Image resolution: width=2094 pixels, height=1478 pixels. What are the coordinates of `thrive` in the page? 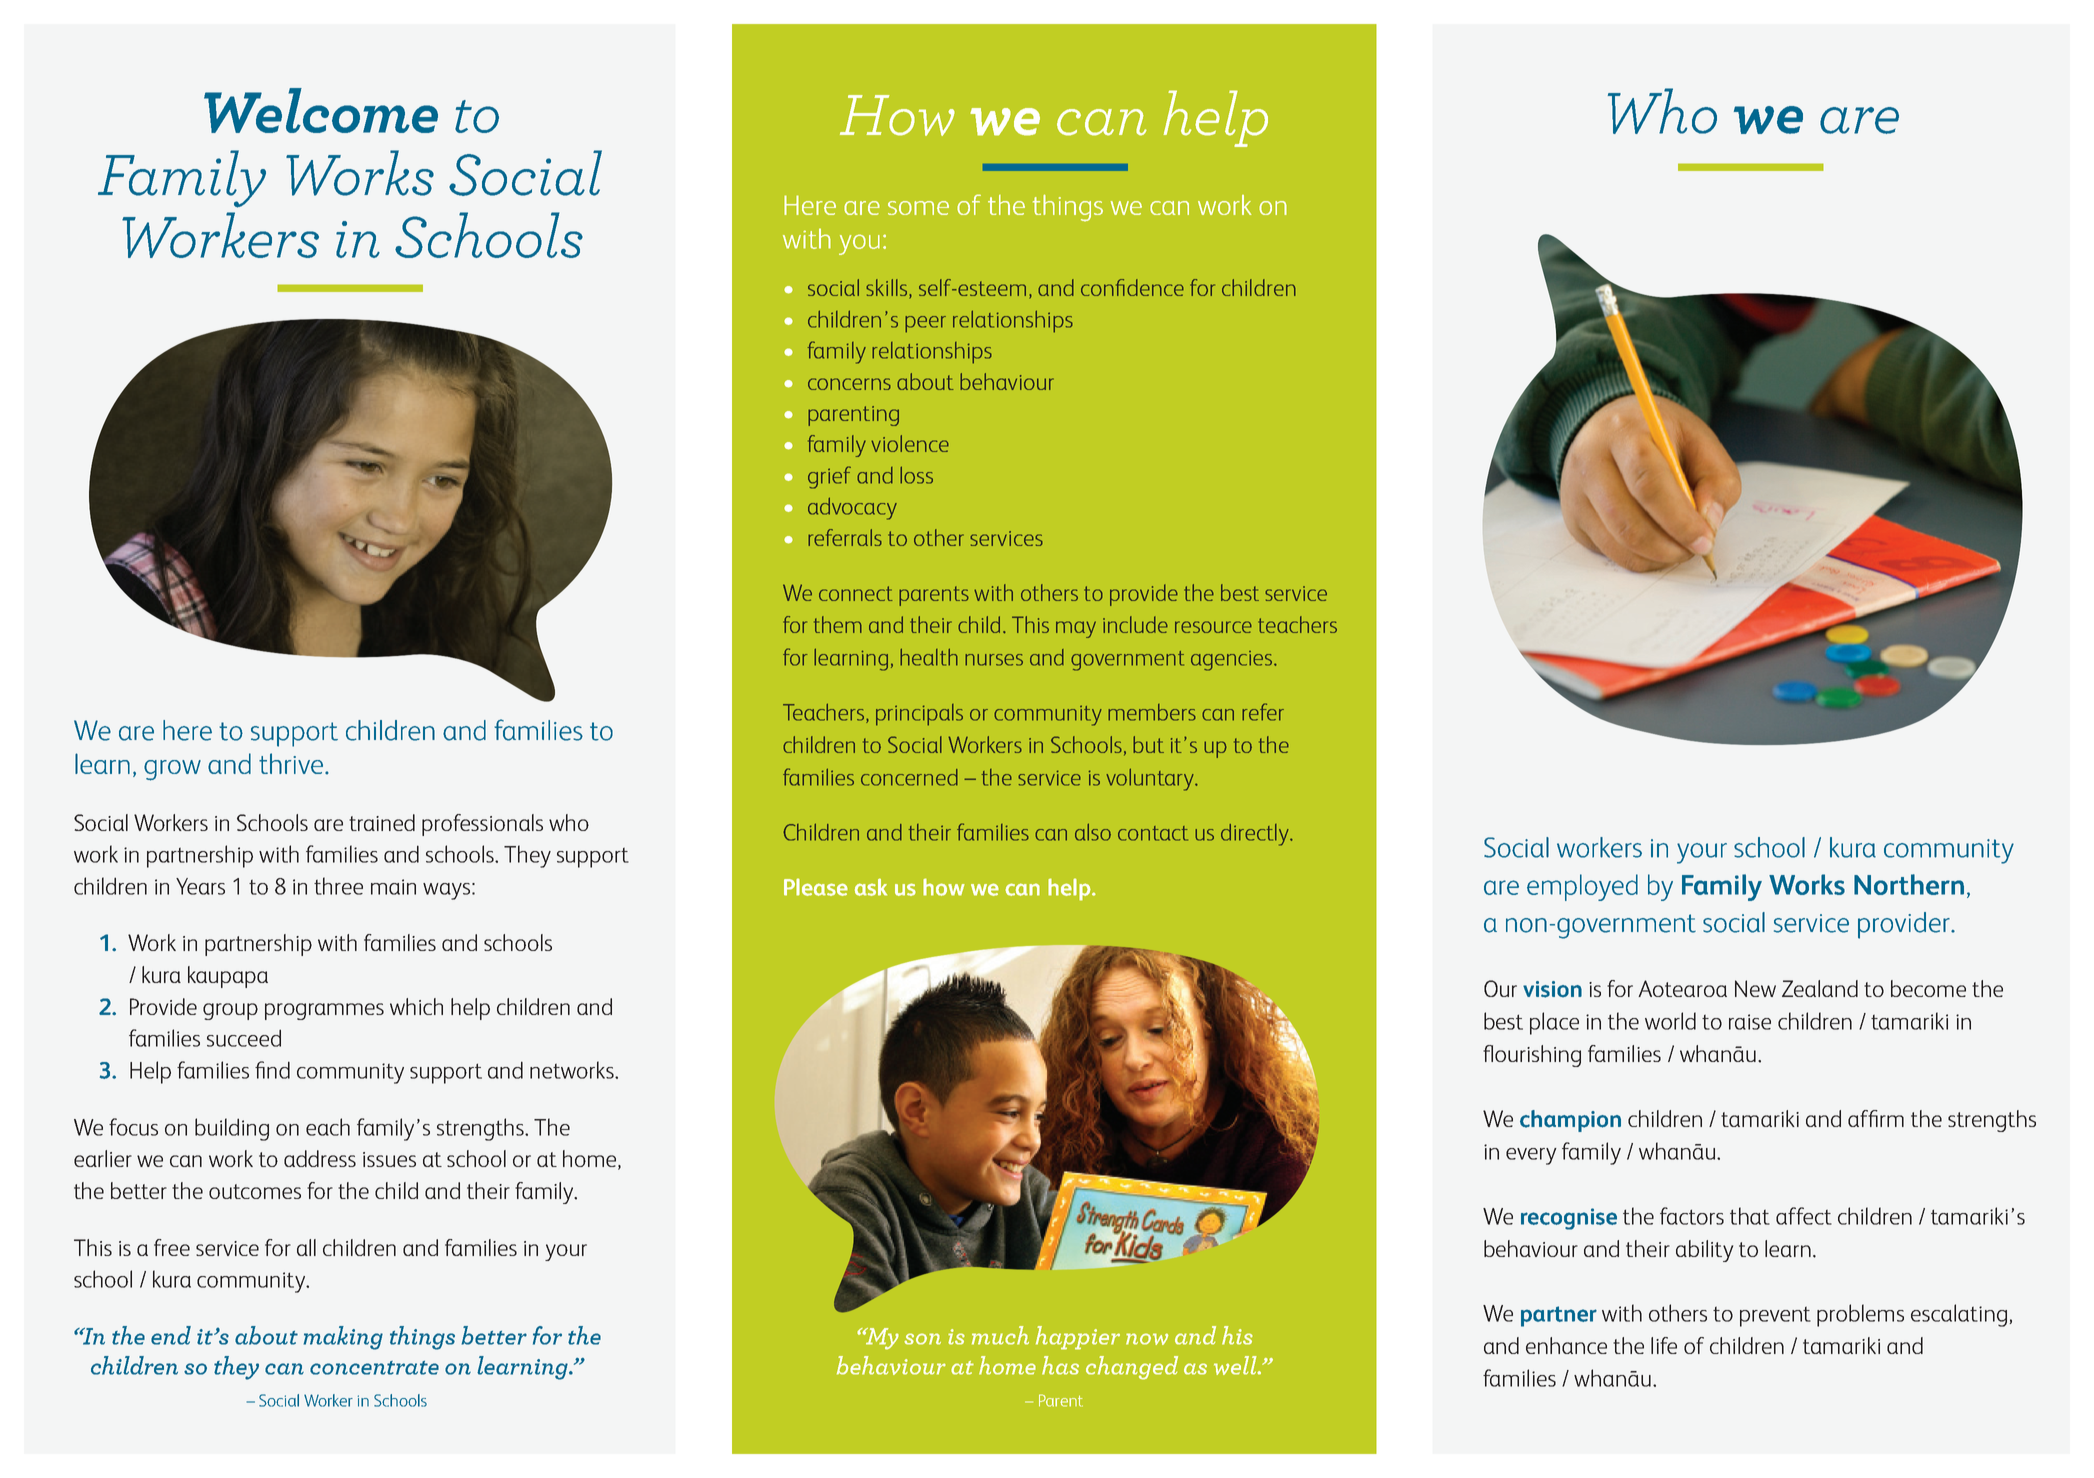 It's located at (291, 763).
